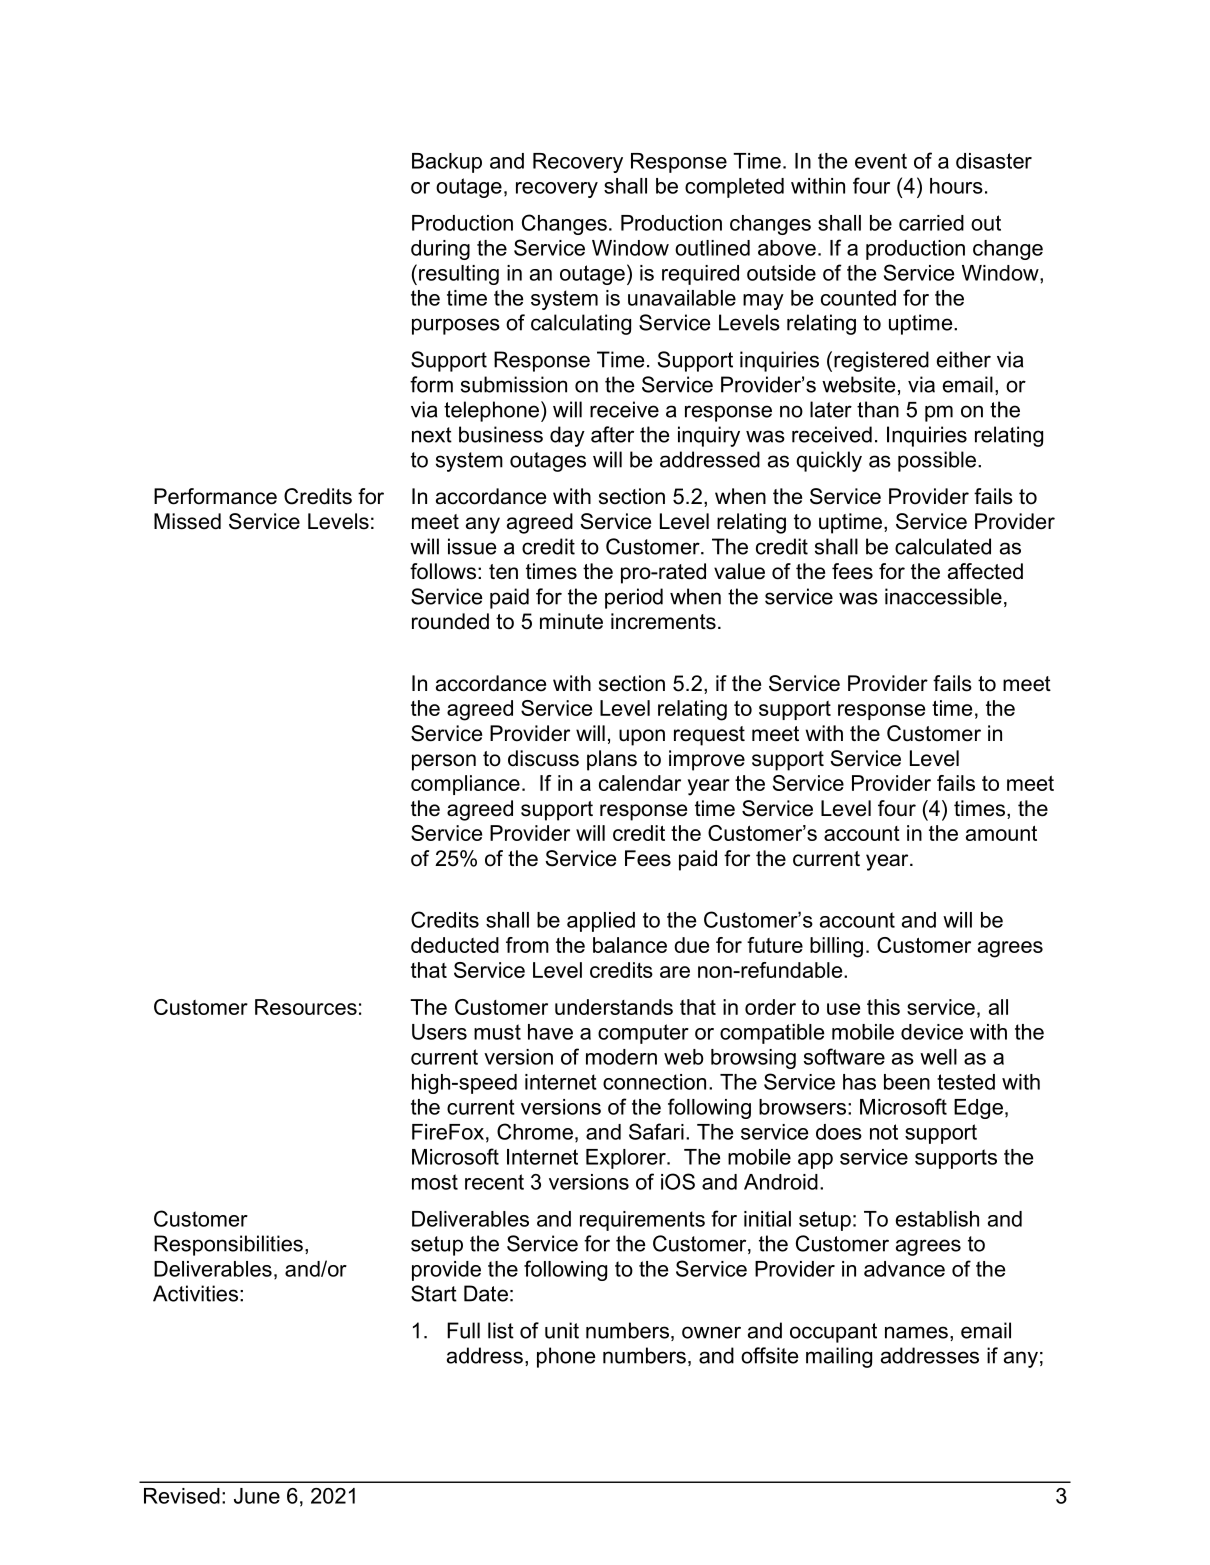 Image resolution: width=1210 pixels, height=1565 pixels. What do you see at coordinates (562, 1330) in the screenshot?
I see `unit` at bounding box center [562, 1330].
